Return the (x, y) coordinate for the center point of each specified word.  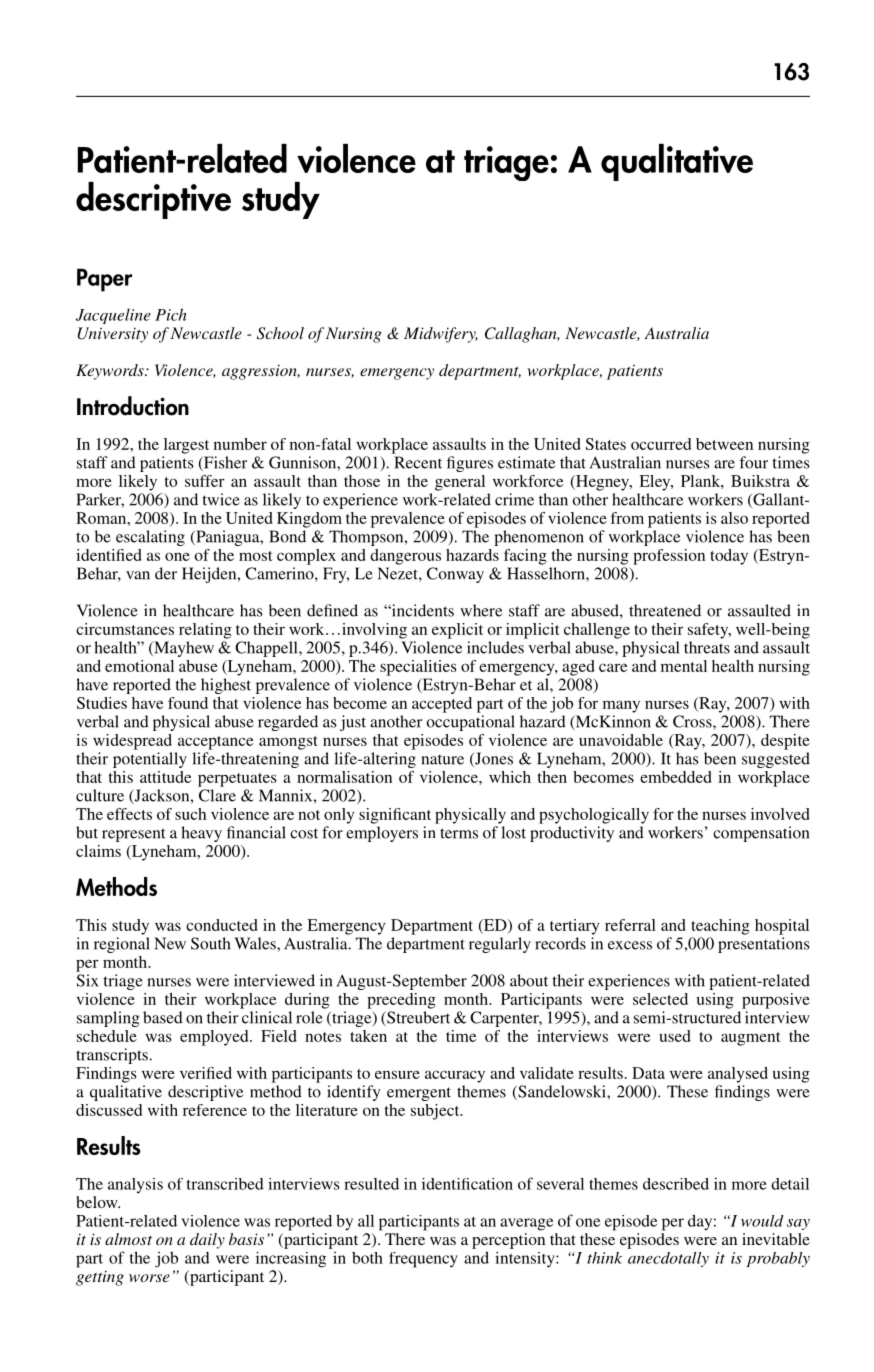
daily (207, 1241)
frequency (423, 1260)
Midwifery (441, 335)
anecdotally (668, 1259)
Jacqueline (113, 316)
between (724, 444)
